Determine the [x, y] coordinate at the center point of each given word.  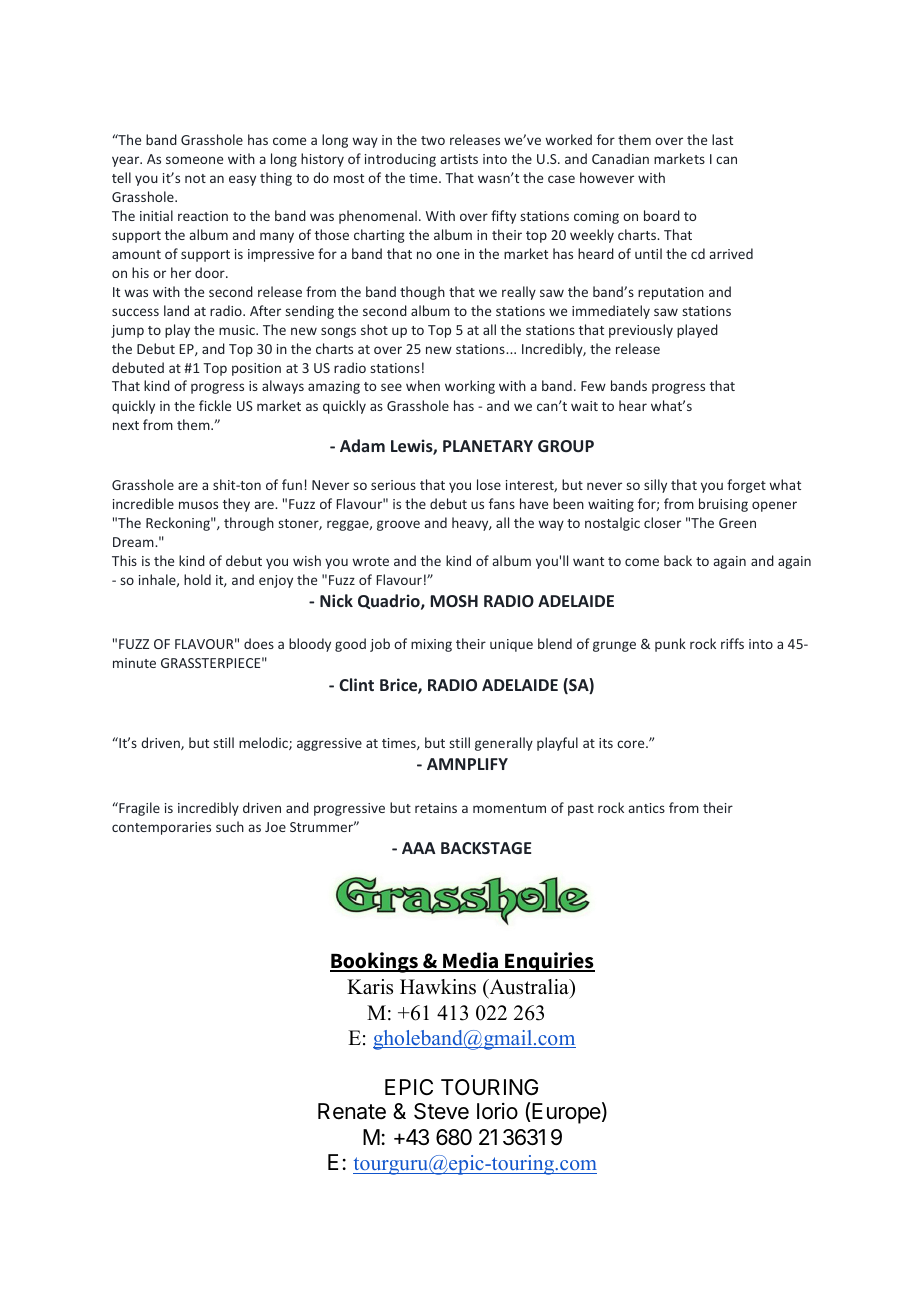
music [238, 330]
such [230, 826]
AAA [419, 848]
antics [647, 808]
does [259, 643]
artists [459, 159]
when [423, 385]
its [606, 743]
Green [737, 523]
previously [641, 331]
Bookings [375, 962]
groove [398, 525]
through [249, 524]
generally [504, 744]
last [722, 139]
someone [194, 160]
